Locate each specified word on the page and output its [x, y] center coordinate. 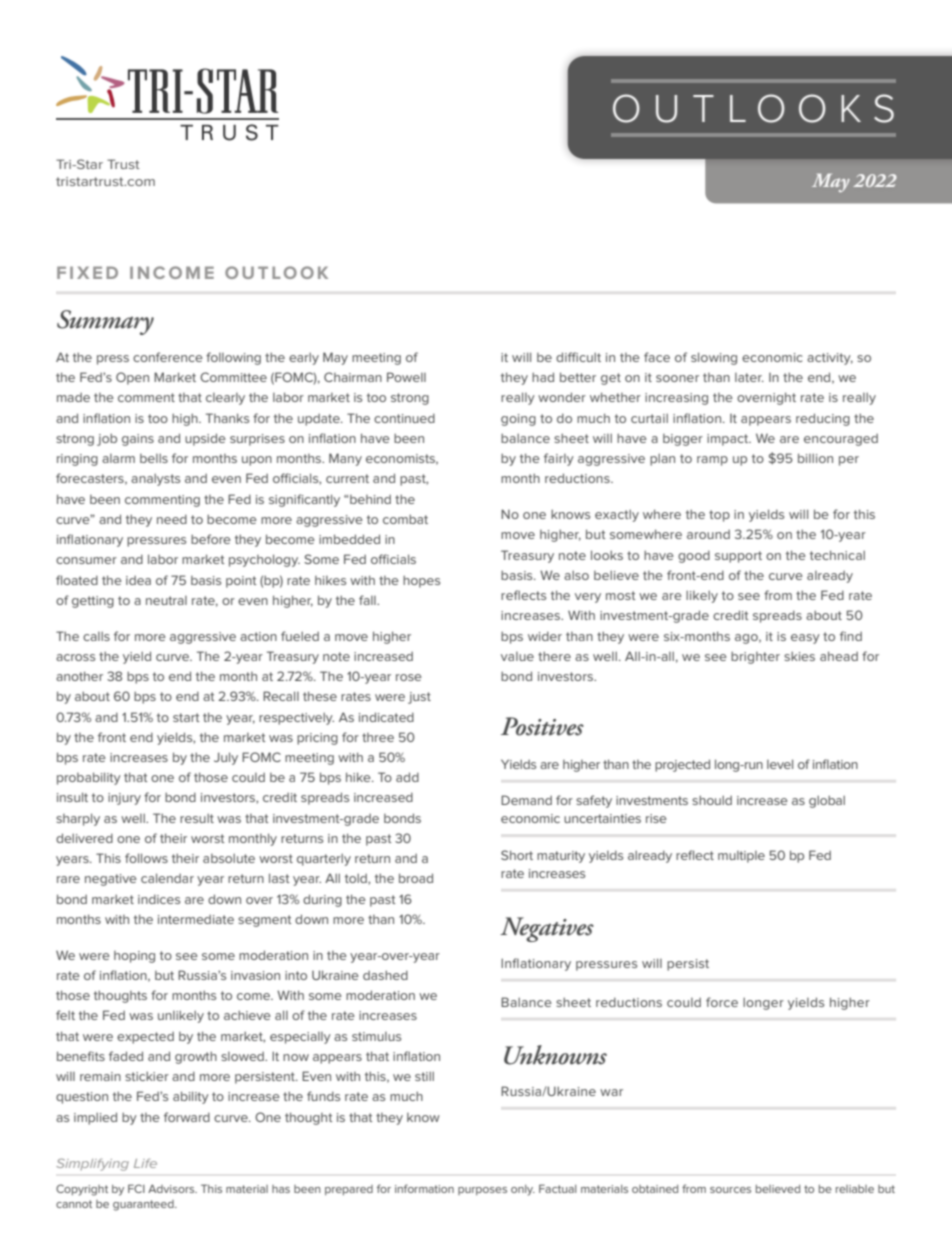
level [780, 764]
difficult [578, 357]
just [419, 698]
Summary [105, 322]
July [226, 758]
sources [730, 1190]
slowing [714, 358]
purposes [482, 1191]
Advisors [172, 1188]
